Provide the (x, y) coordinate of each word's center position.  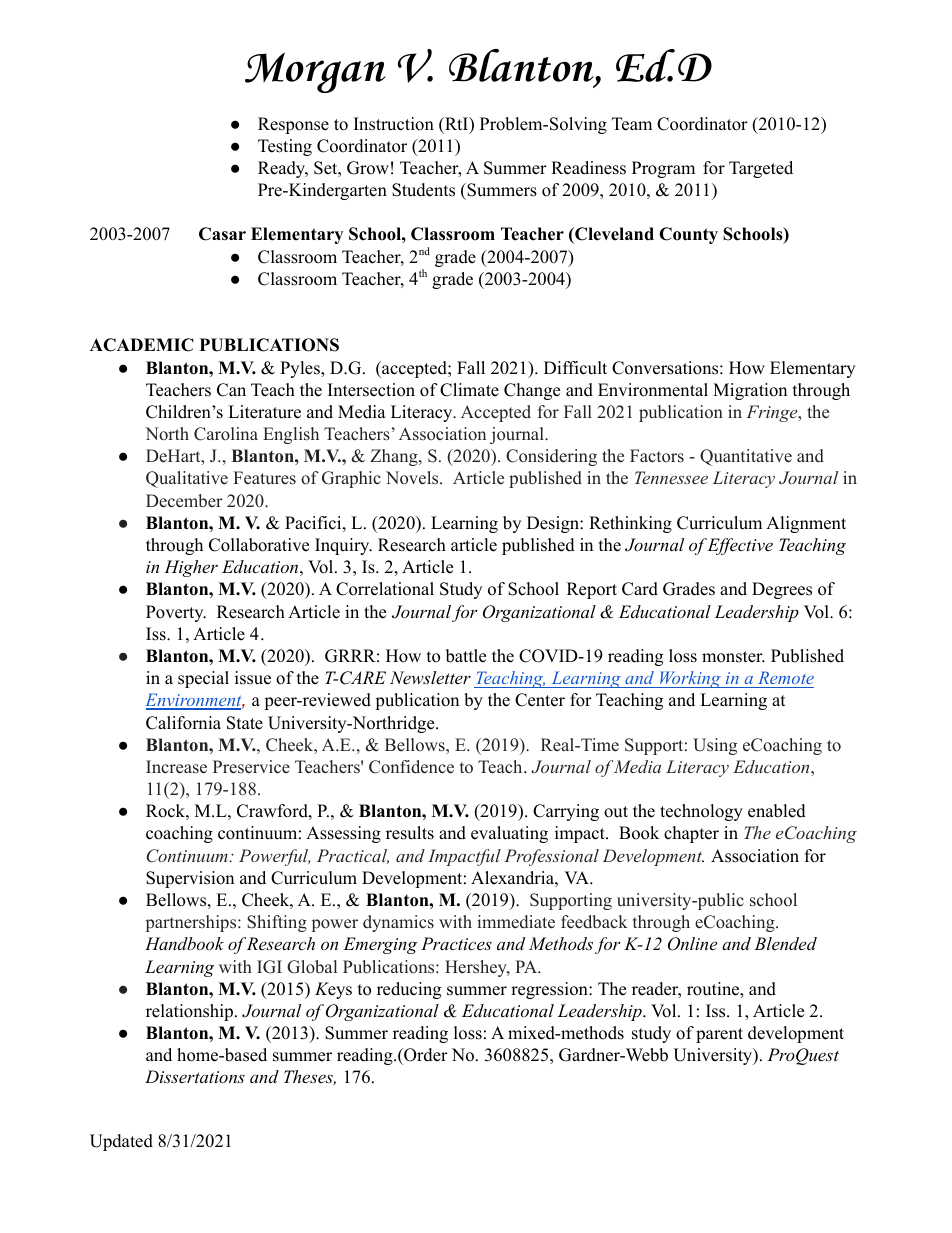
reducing (409, 990)
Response (293, 125)
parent (719, 1035)
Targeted (761, 169)
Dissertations (195, 1076)
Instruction (394, 124)
